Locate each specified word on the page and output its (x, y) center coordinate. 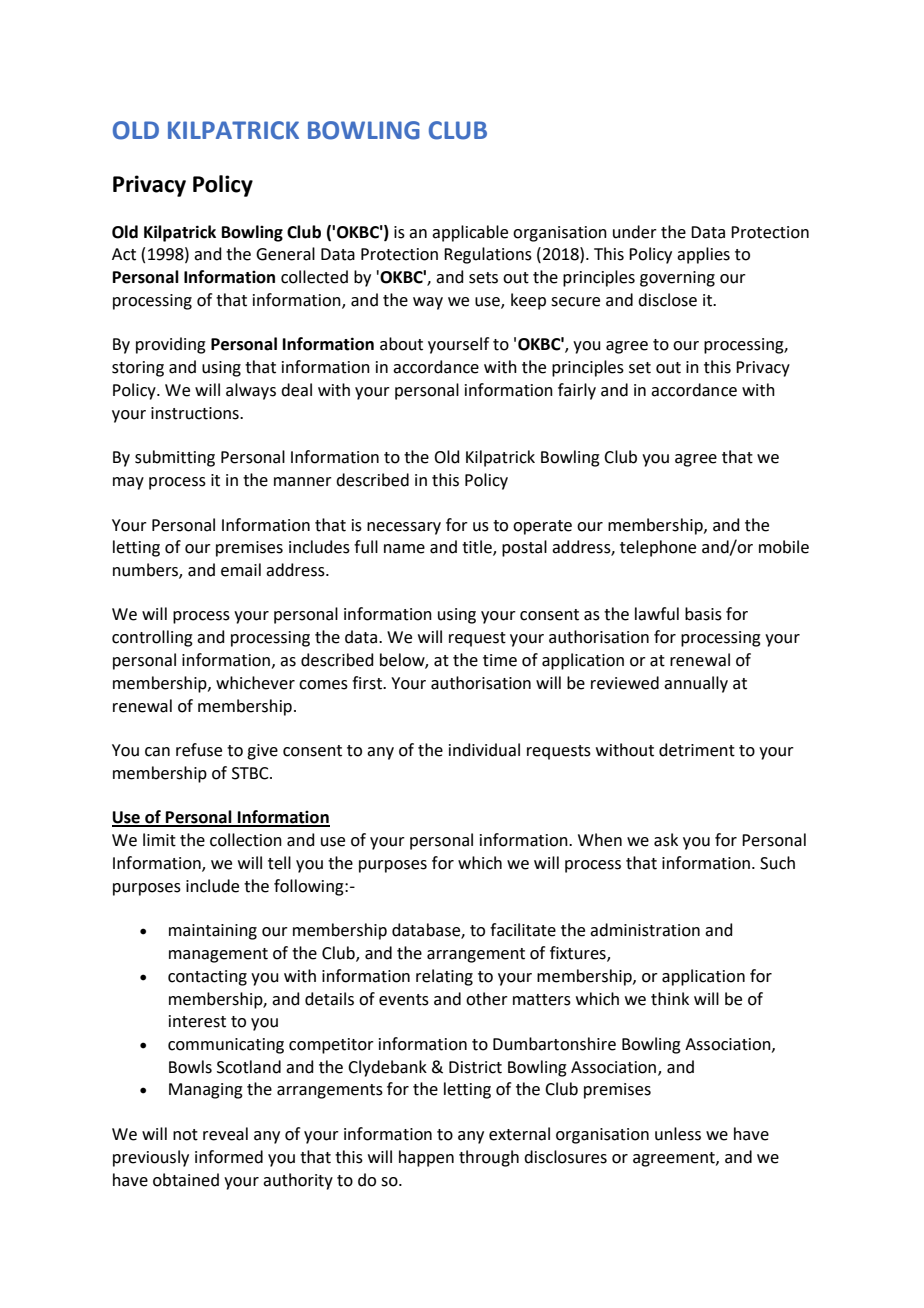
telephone (658, 548)
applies (703, 255)
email (241, 570)
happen (426, 1158)
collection (246, 840)
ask (666, 840)
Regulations (488, 255)
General (285, 254)
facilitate (523, 930)
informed (229, 1157)
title (478, 548)
